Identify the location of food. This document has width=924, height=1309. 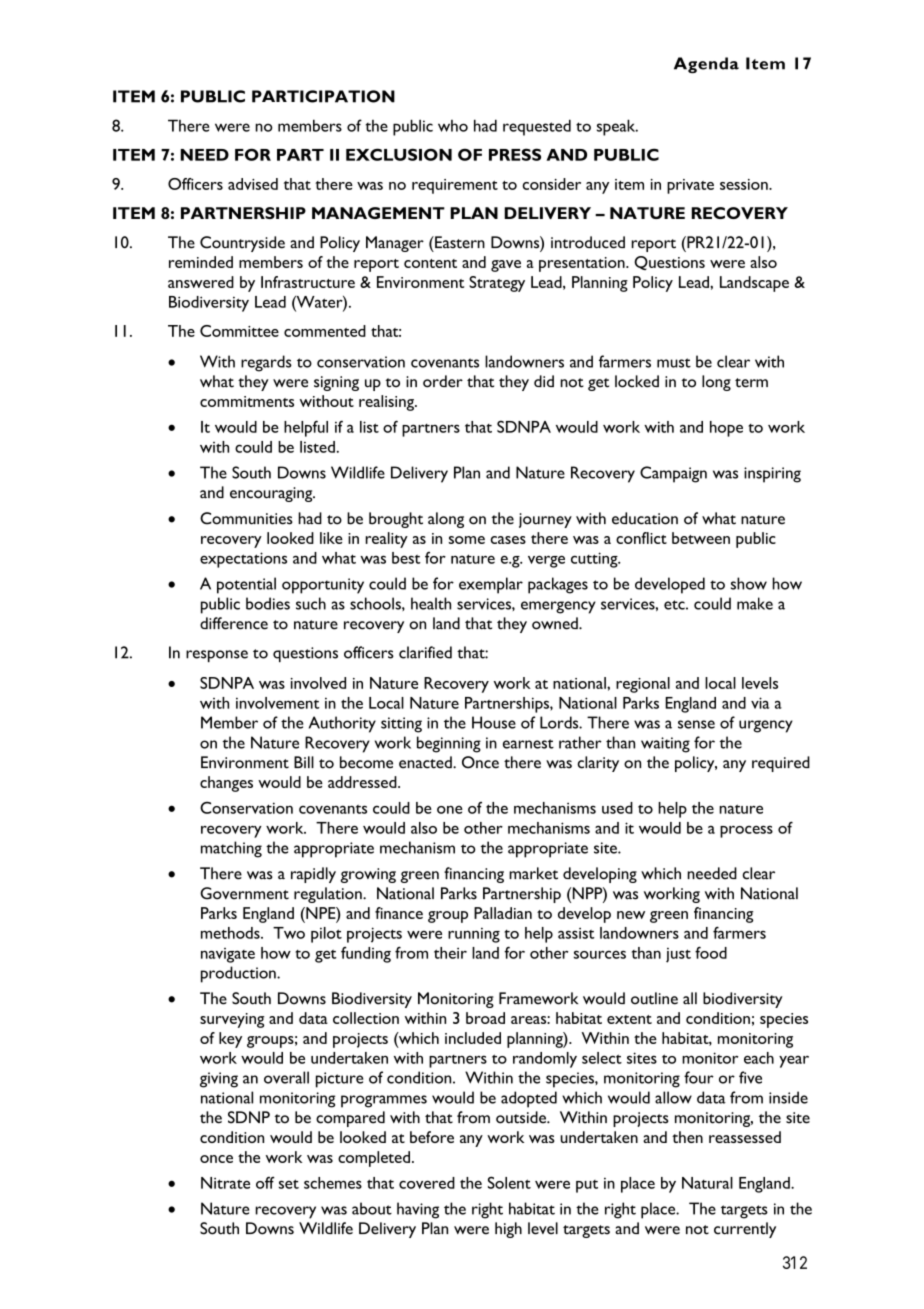
(711, 952).
